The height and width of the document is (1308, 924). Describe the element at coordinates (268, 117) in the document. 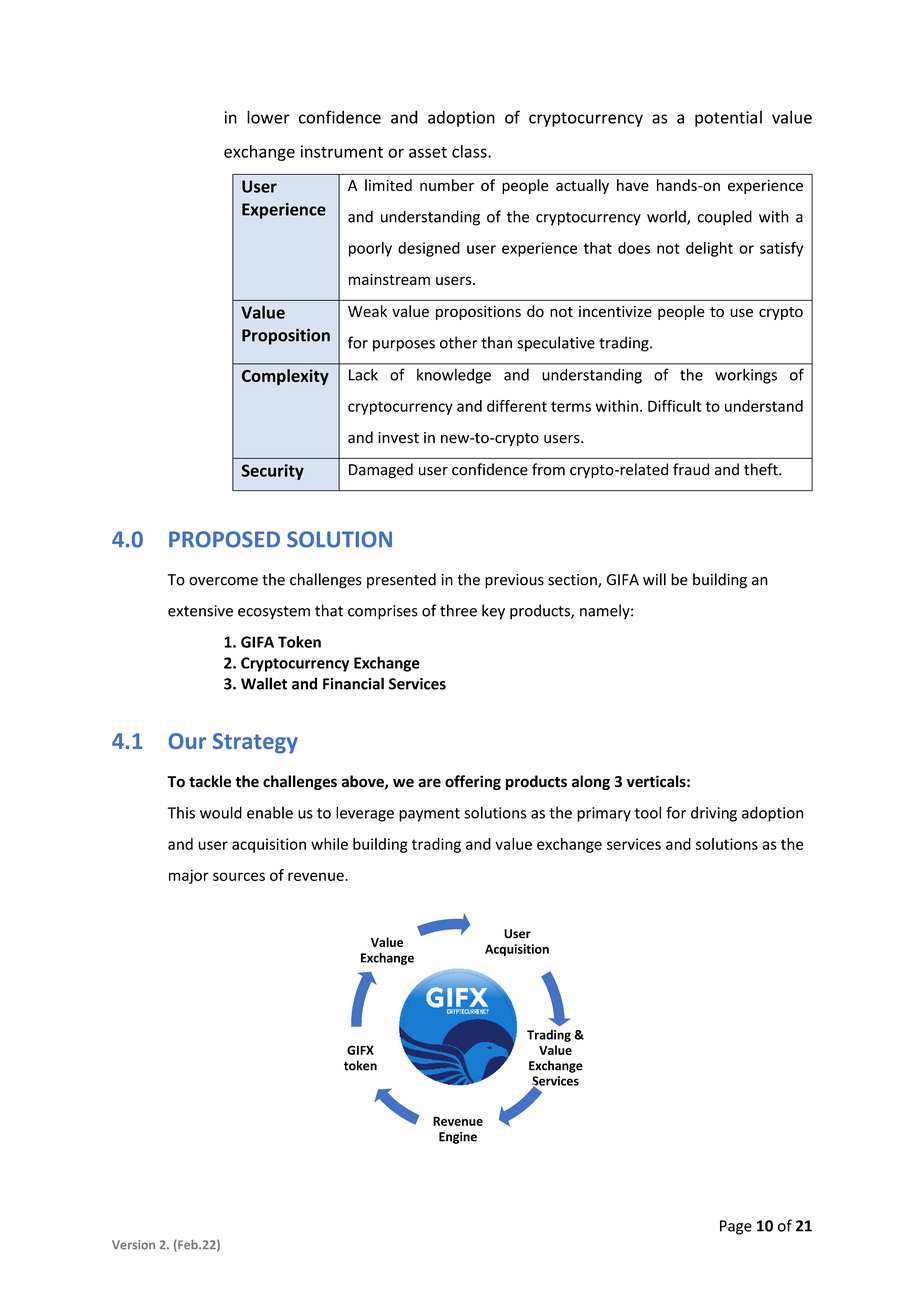

I see `lower` at that location.
